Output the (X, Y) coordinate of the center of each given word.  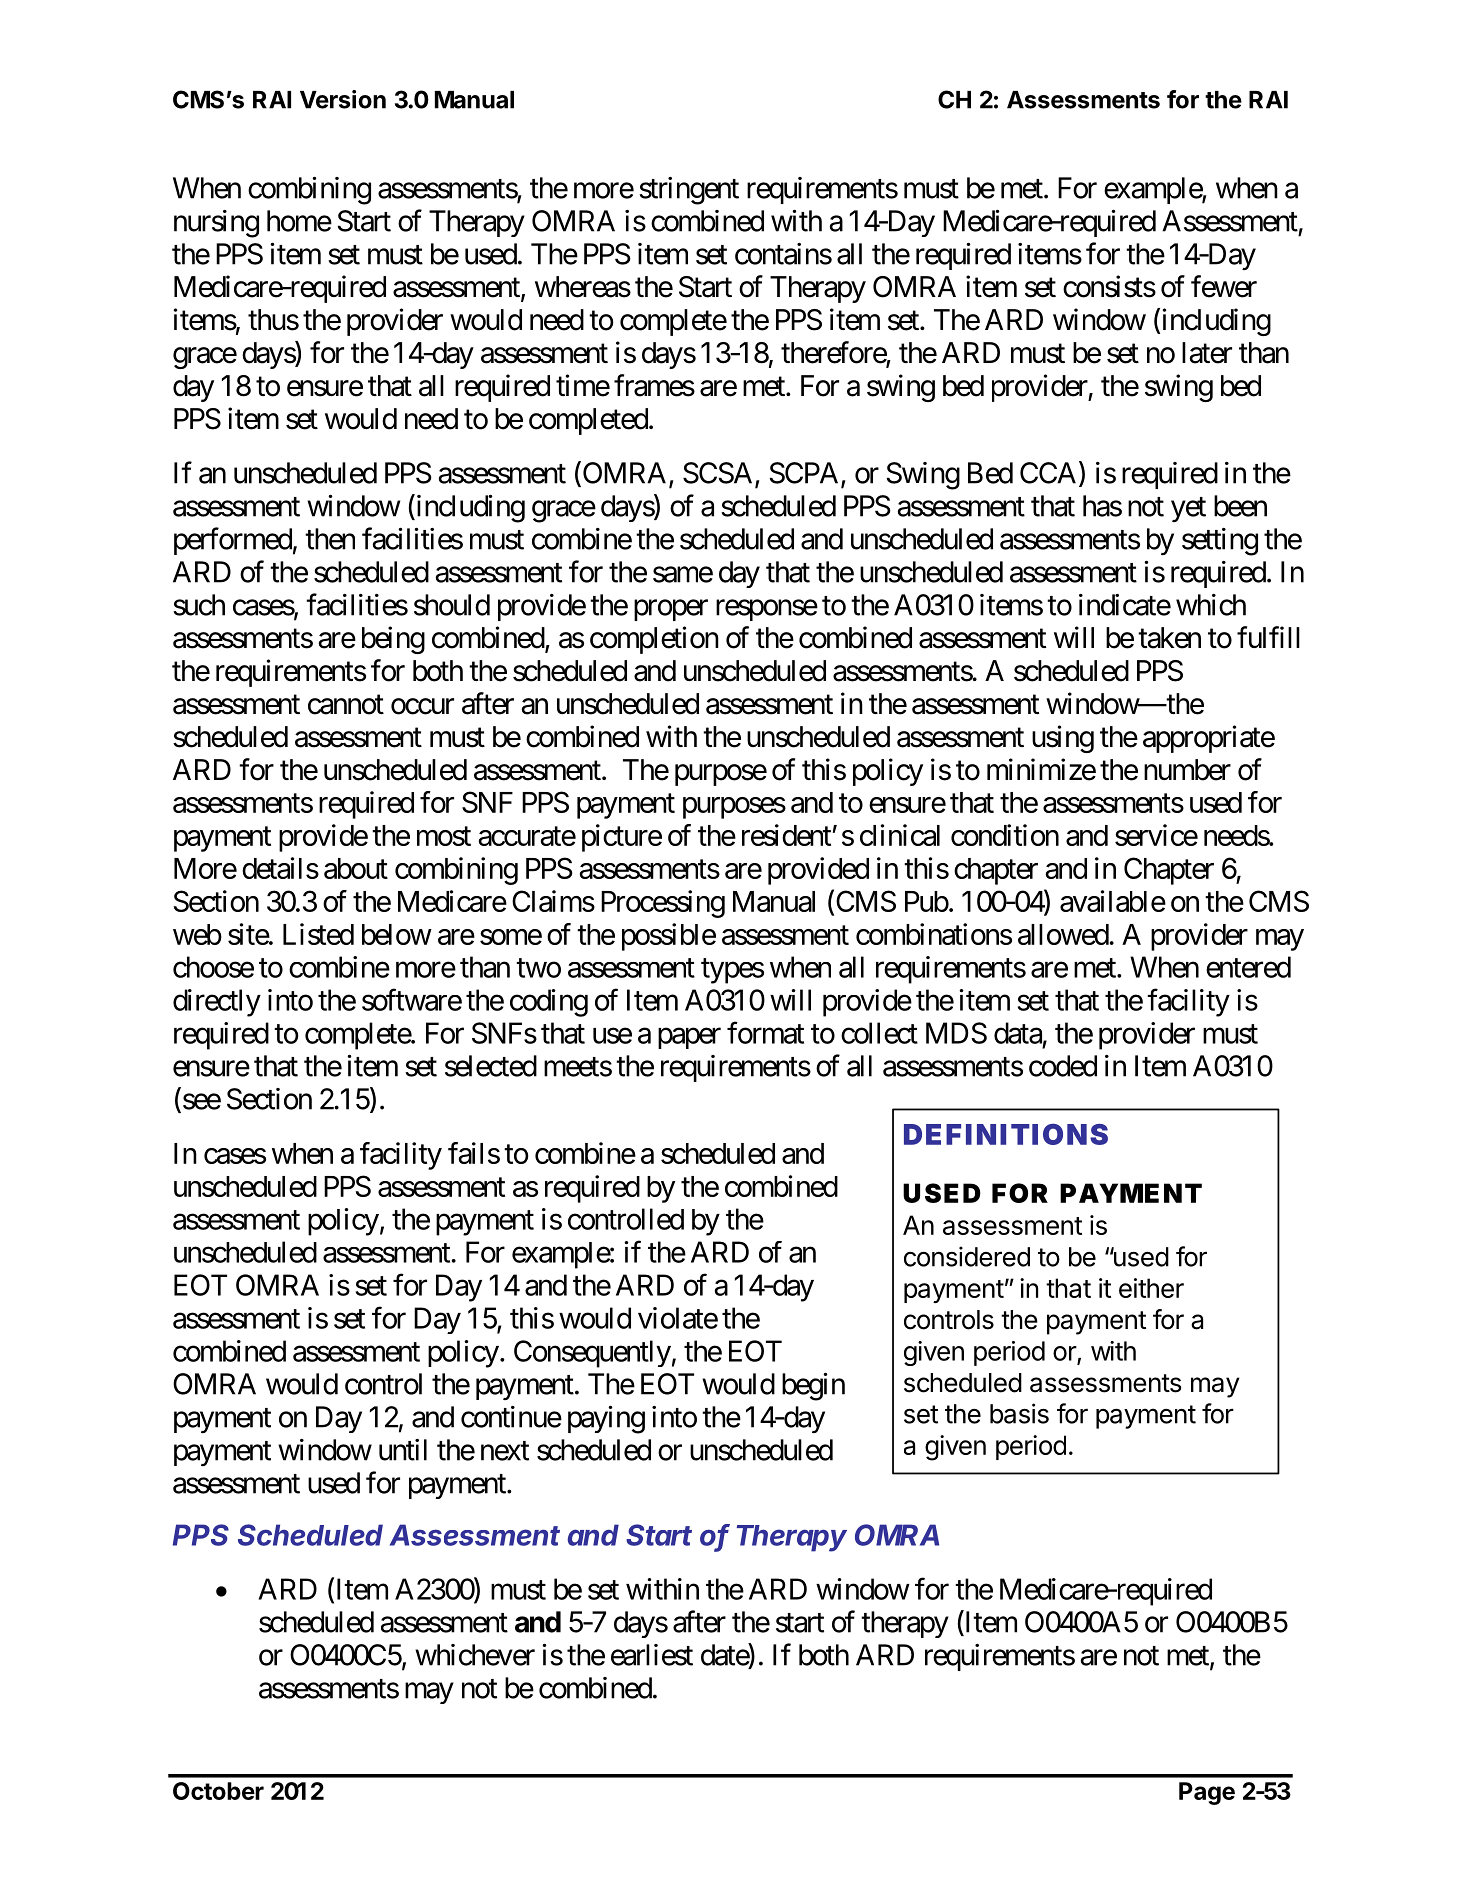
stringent (689, 191)
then (330, 539)
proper (671, 610)
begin (813, 1387)
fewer (1224, 286)
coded (1063, 1066)
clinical (900, 835)
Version (343, 99)
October (218, 1791)
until (403, 1450)
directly (217, 1003)
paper (689, 1038)
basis (1019, 1413)
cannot (346, 705)
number (1187, 770)
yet (1188, 509)
